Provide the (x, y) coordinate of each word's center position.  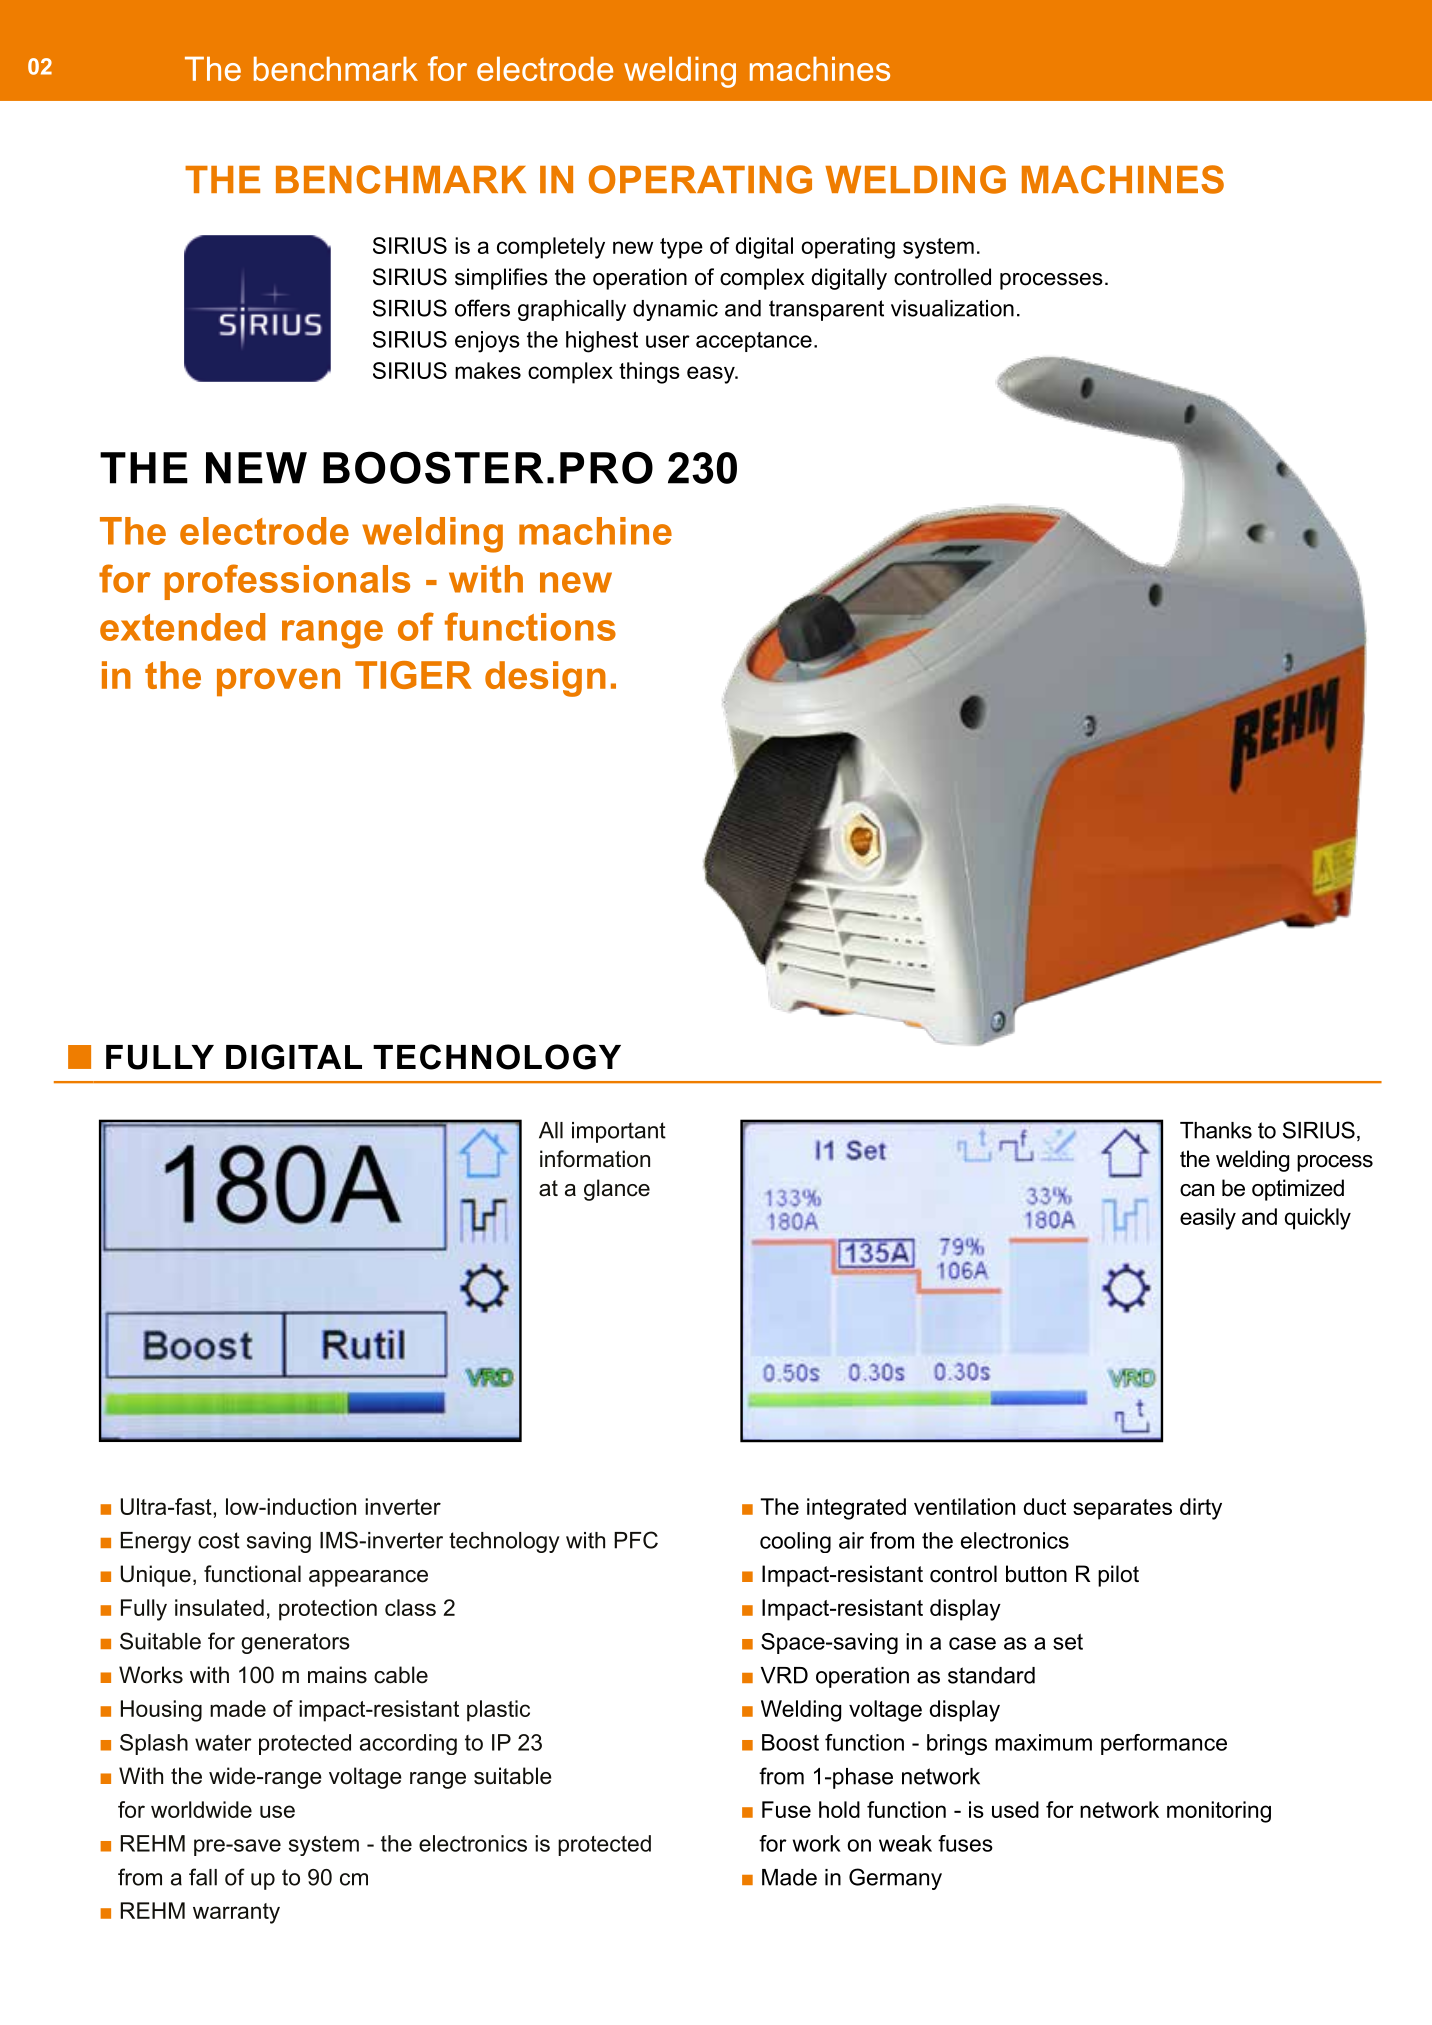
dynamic (675, 310)
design (545, 679)
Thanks (1216, 1130)
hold (839, 1809)
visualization (952, 308)
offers (482, 308)
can (1197, 1190)
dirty (1201, 1509)
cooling (795, 1542)
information (595, 1159)
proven (278, 682)
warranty (236, 1913)
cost (219, 1540)
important (619, 1132)
